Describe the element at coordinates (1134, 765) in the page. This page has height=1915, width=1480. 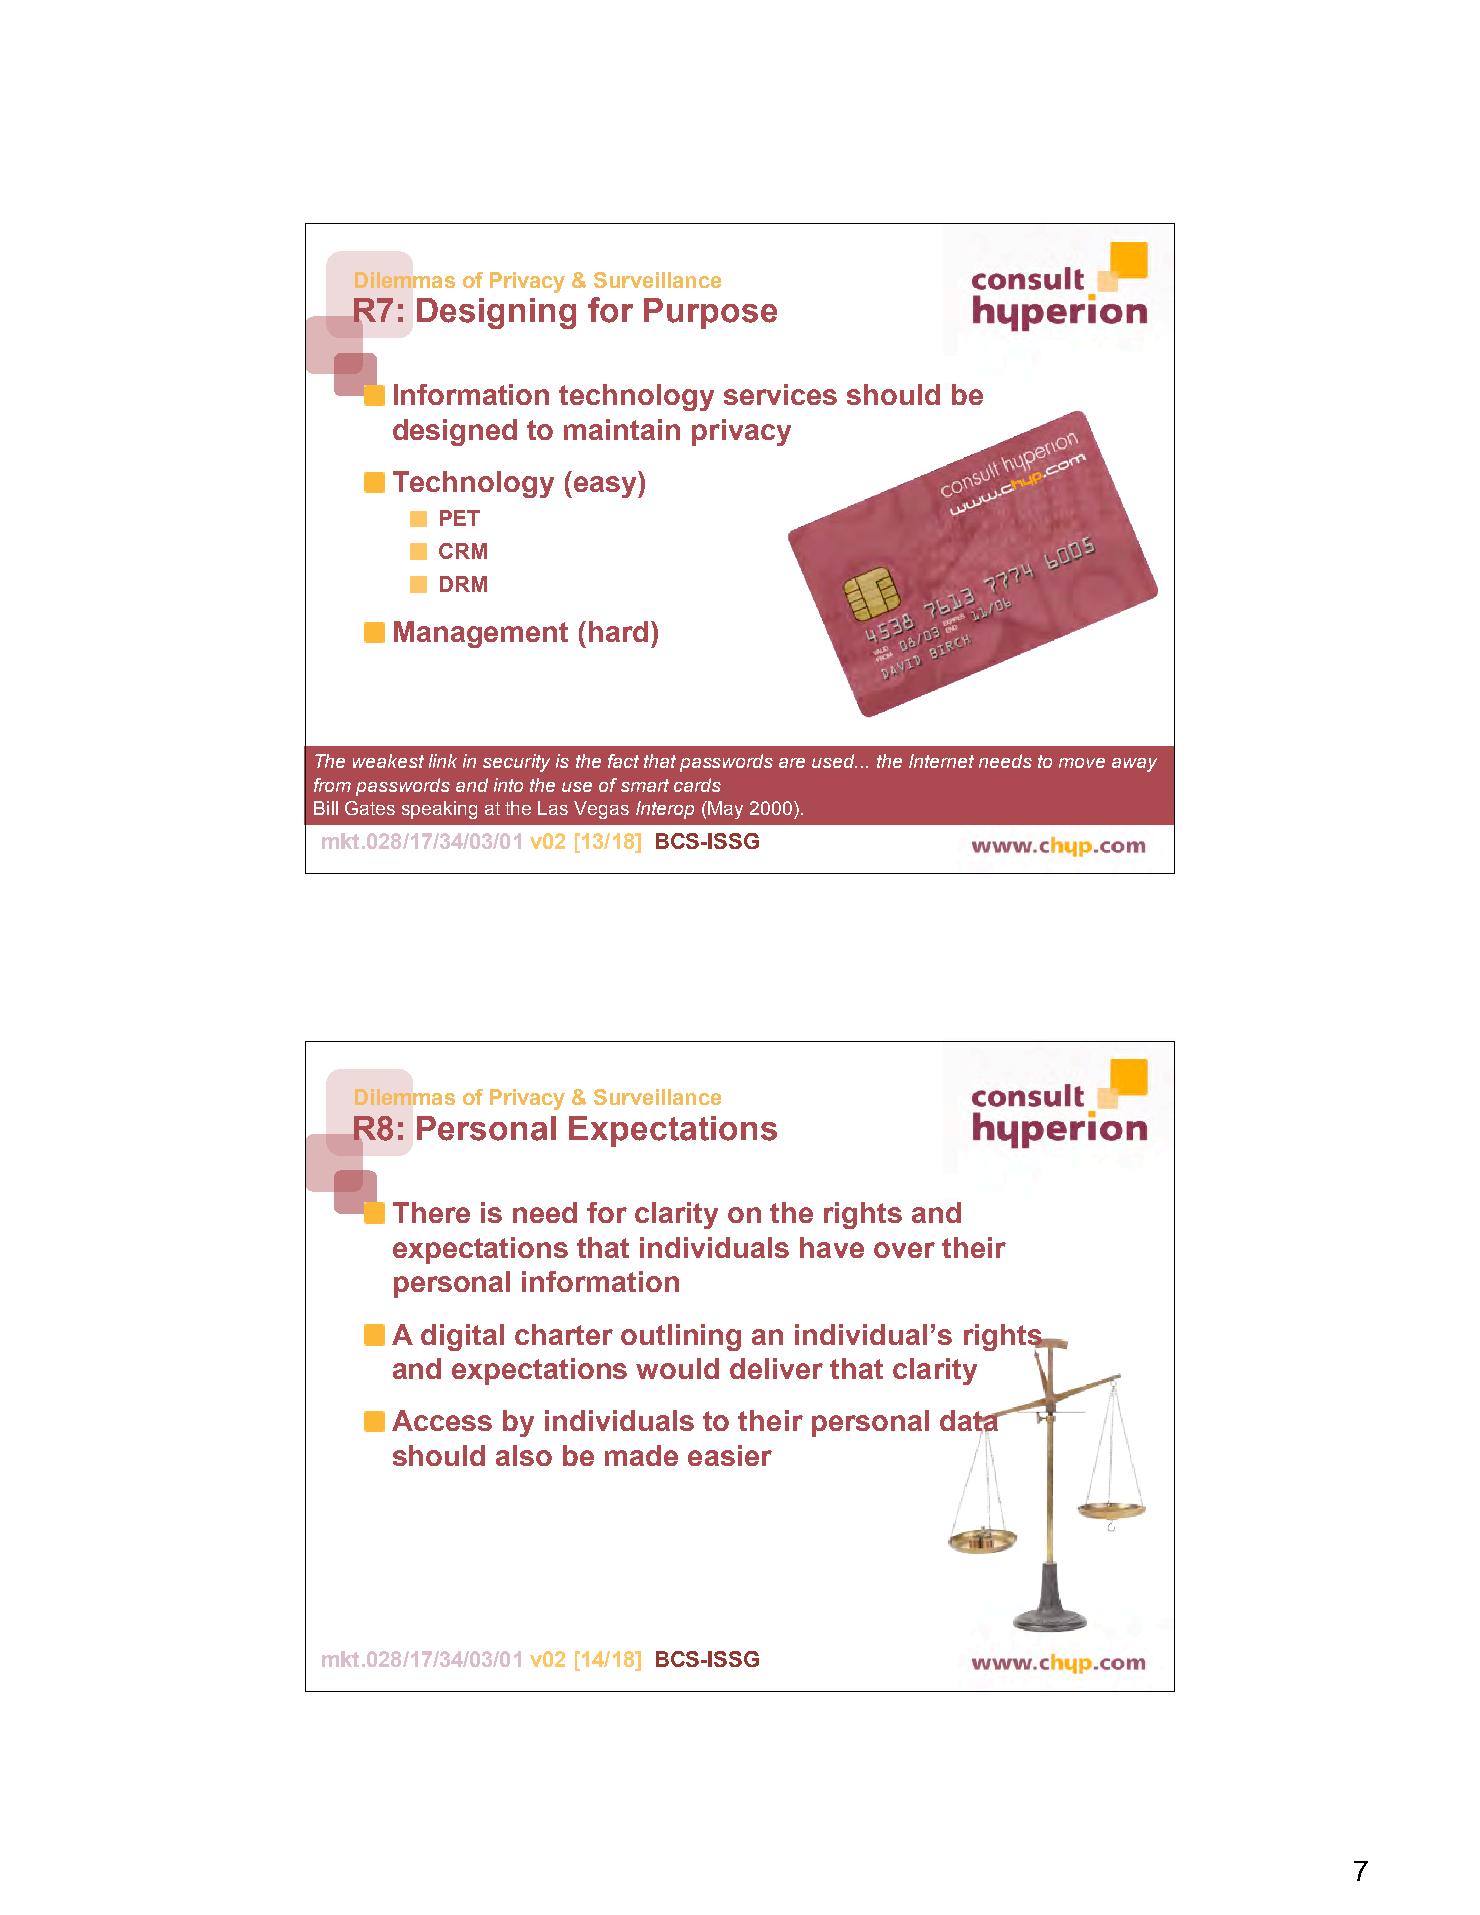
I see `away` at that location.
